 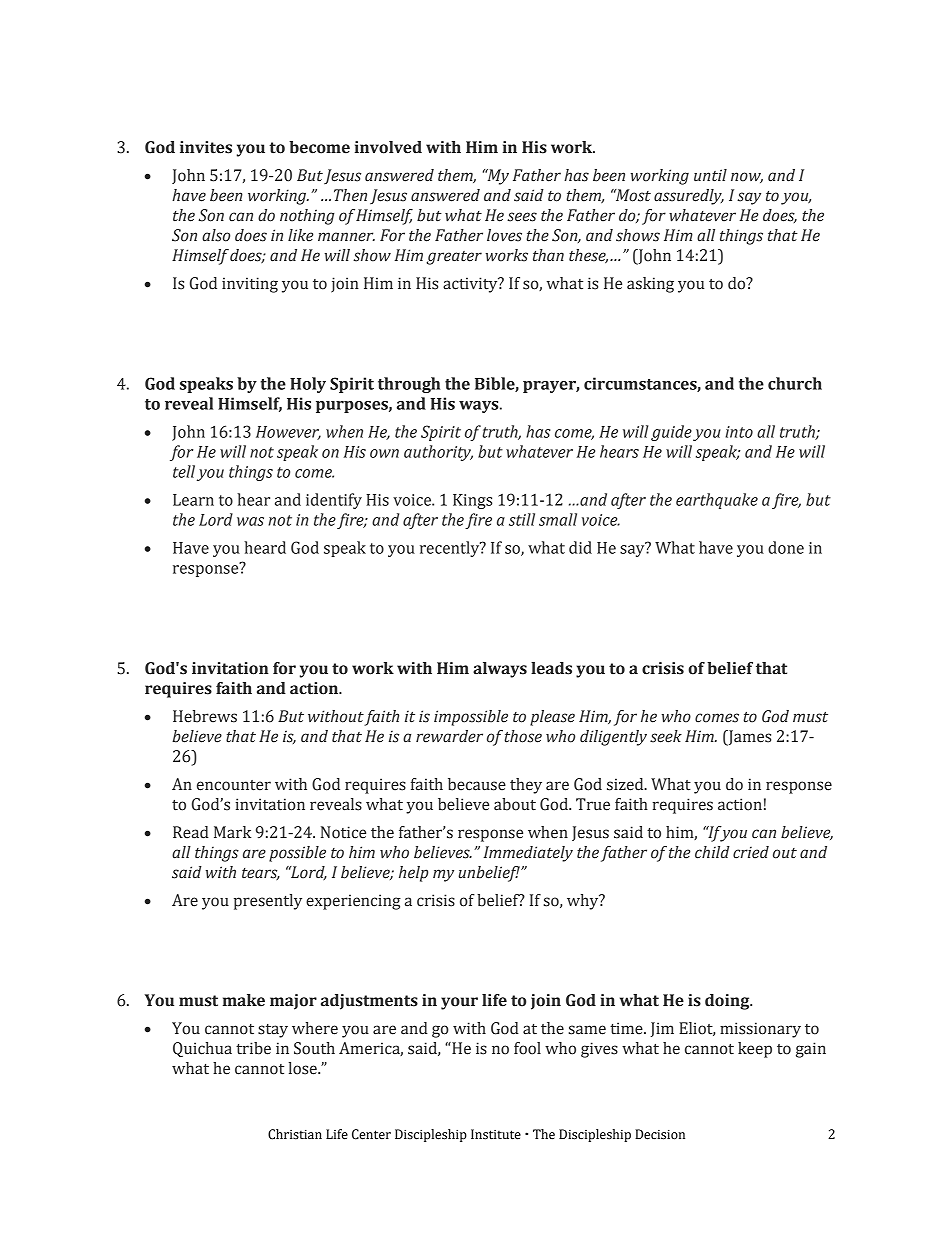 What do you see at coordinates (205, 716) in the screenshot?
I see `Hebrews` at bounding box center [205, 716].
